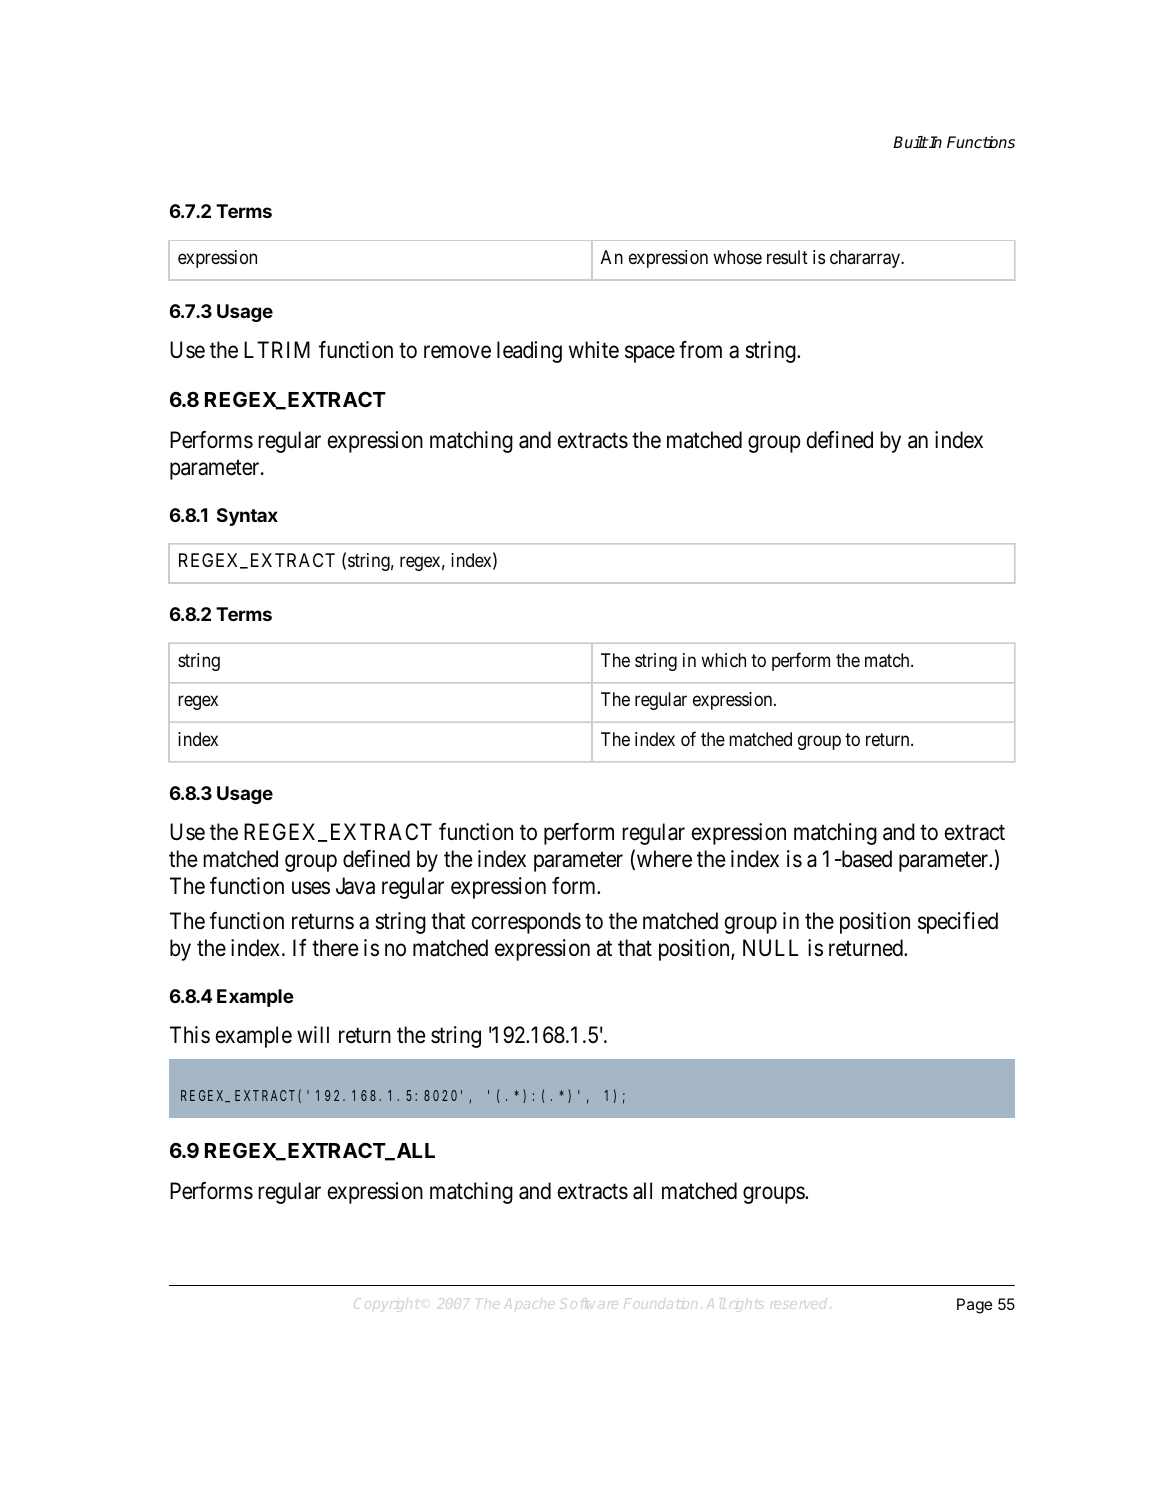 This page has width=1150, height=1488. Describe the element at coordinates (974, 1306) in the page. I see `Page` at that location.
